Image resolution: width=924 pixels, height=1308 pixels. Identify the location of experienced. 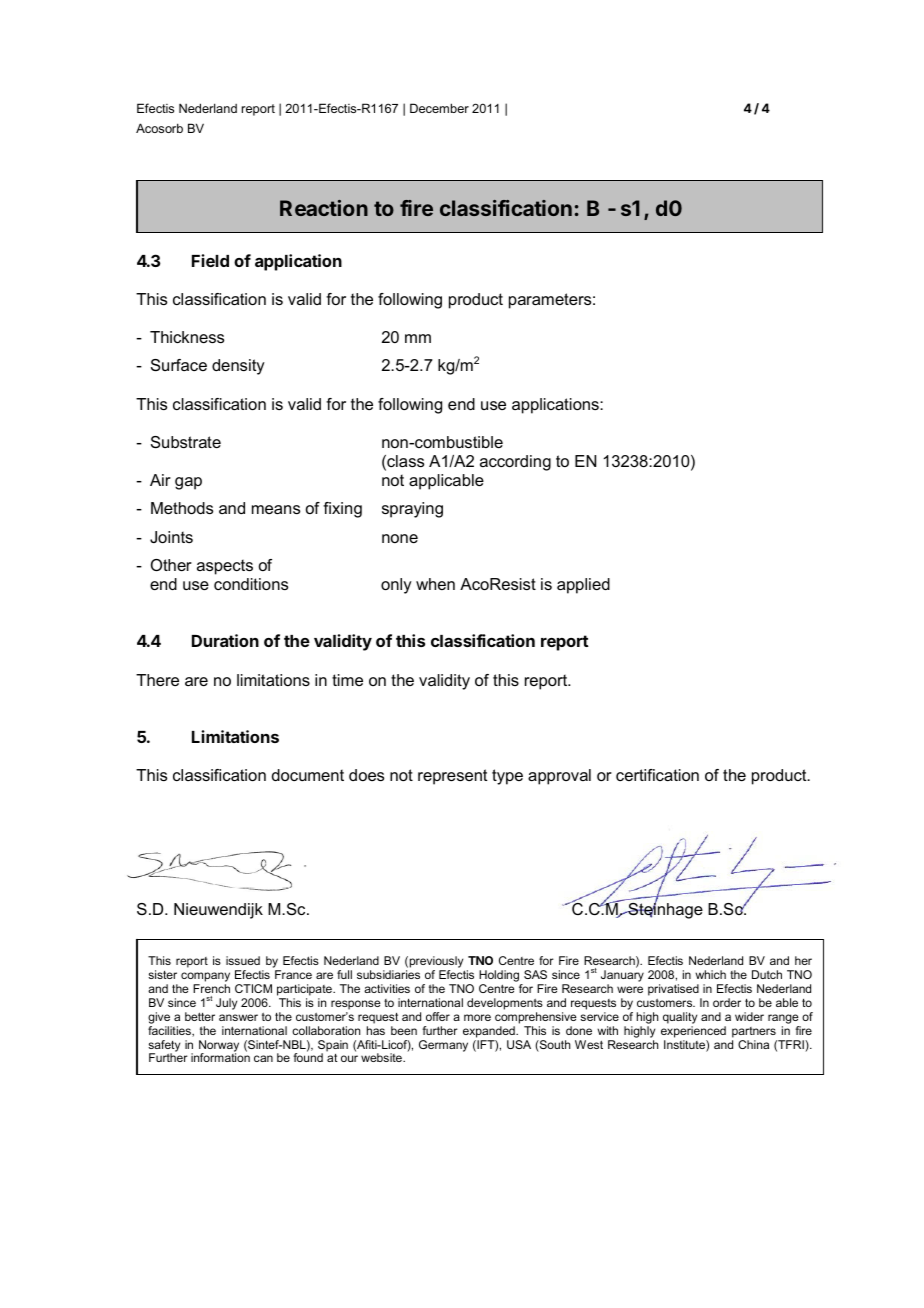
(693, 1032).
